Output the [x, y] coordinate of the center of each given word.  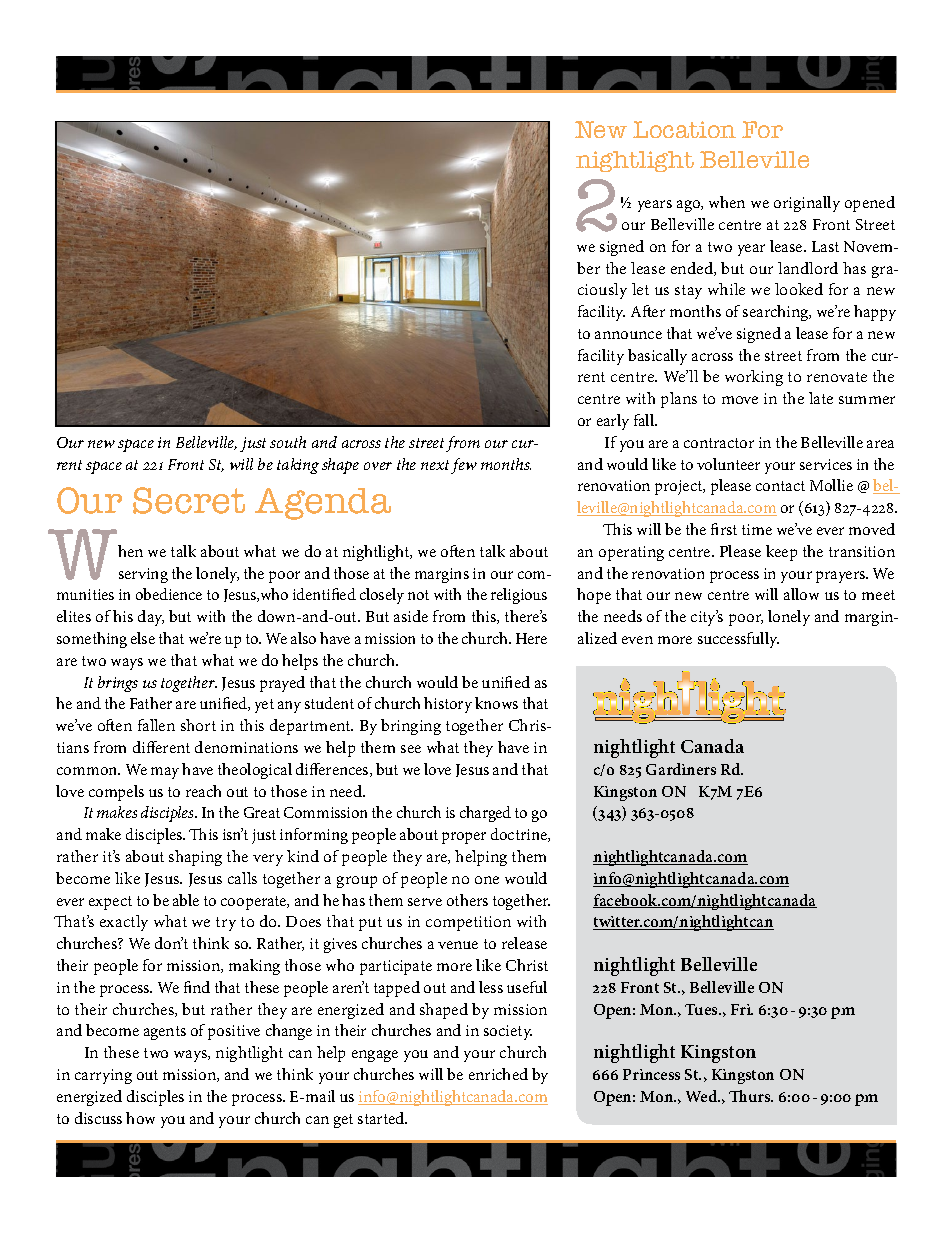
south [288, 442]
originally [807, 204]
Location [684, 129]
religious [519, 596]
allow [801, 594]
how [140, 1118]
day [151, 618]
